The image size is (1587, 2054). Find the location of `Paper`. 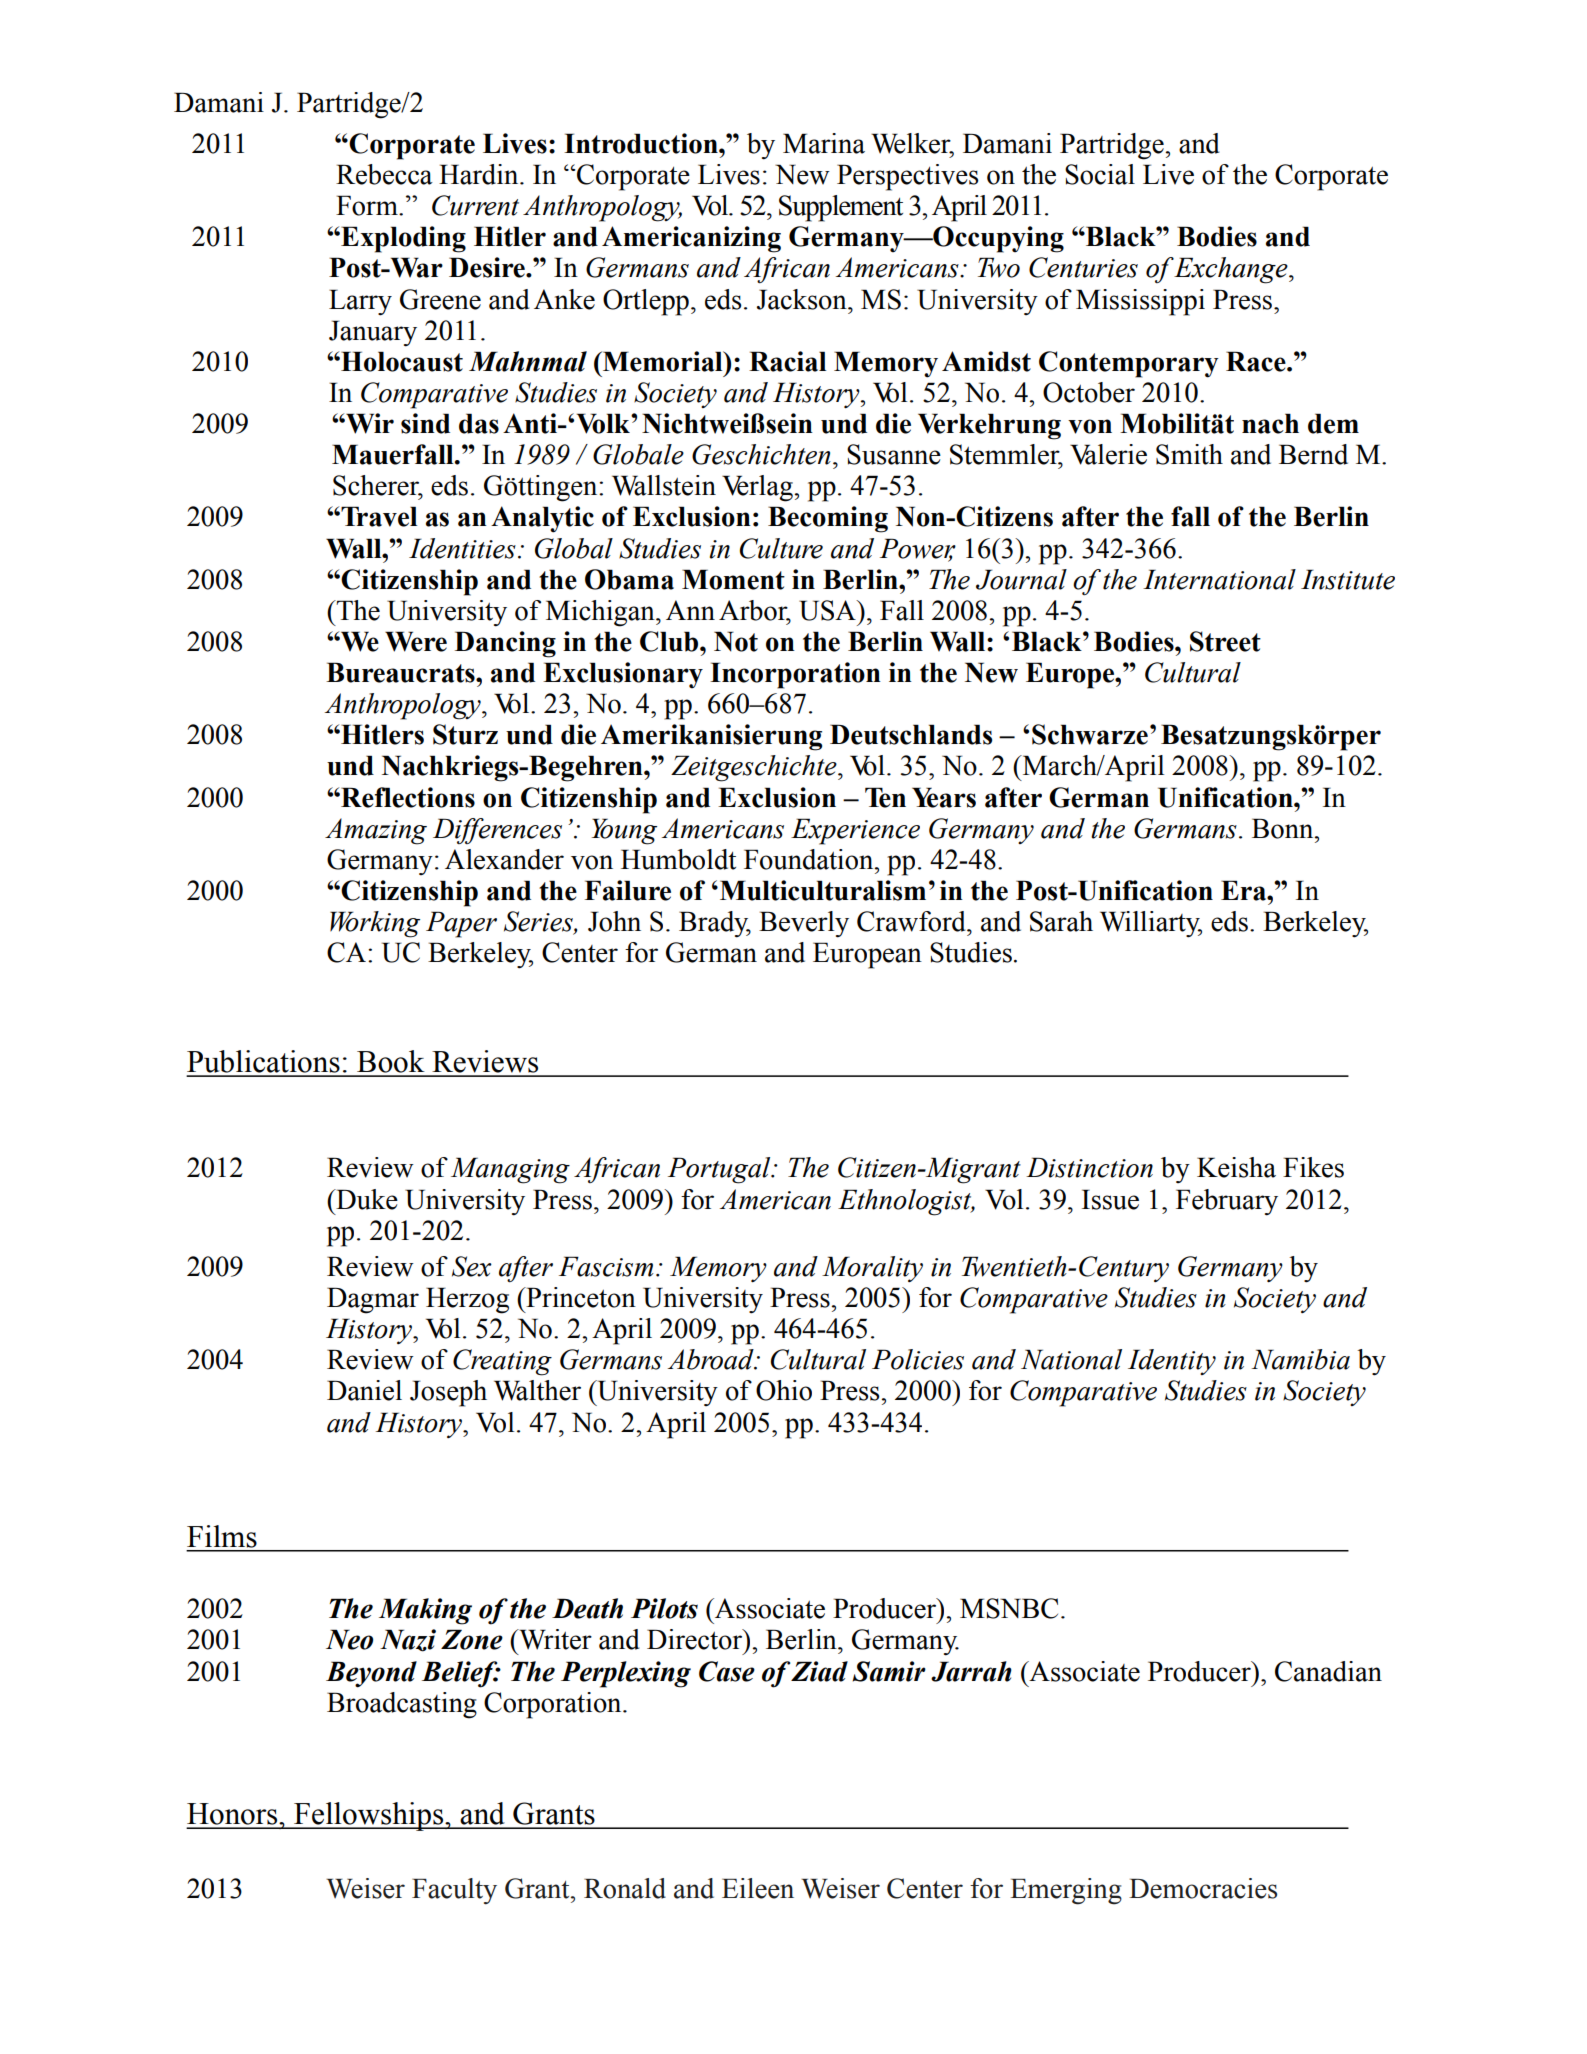

Paper is located at coordinates (461, 924).
